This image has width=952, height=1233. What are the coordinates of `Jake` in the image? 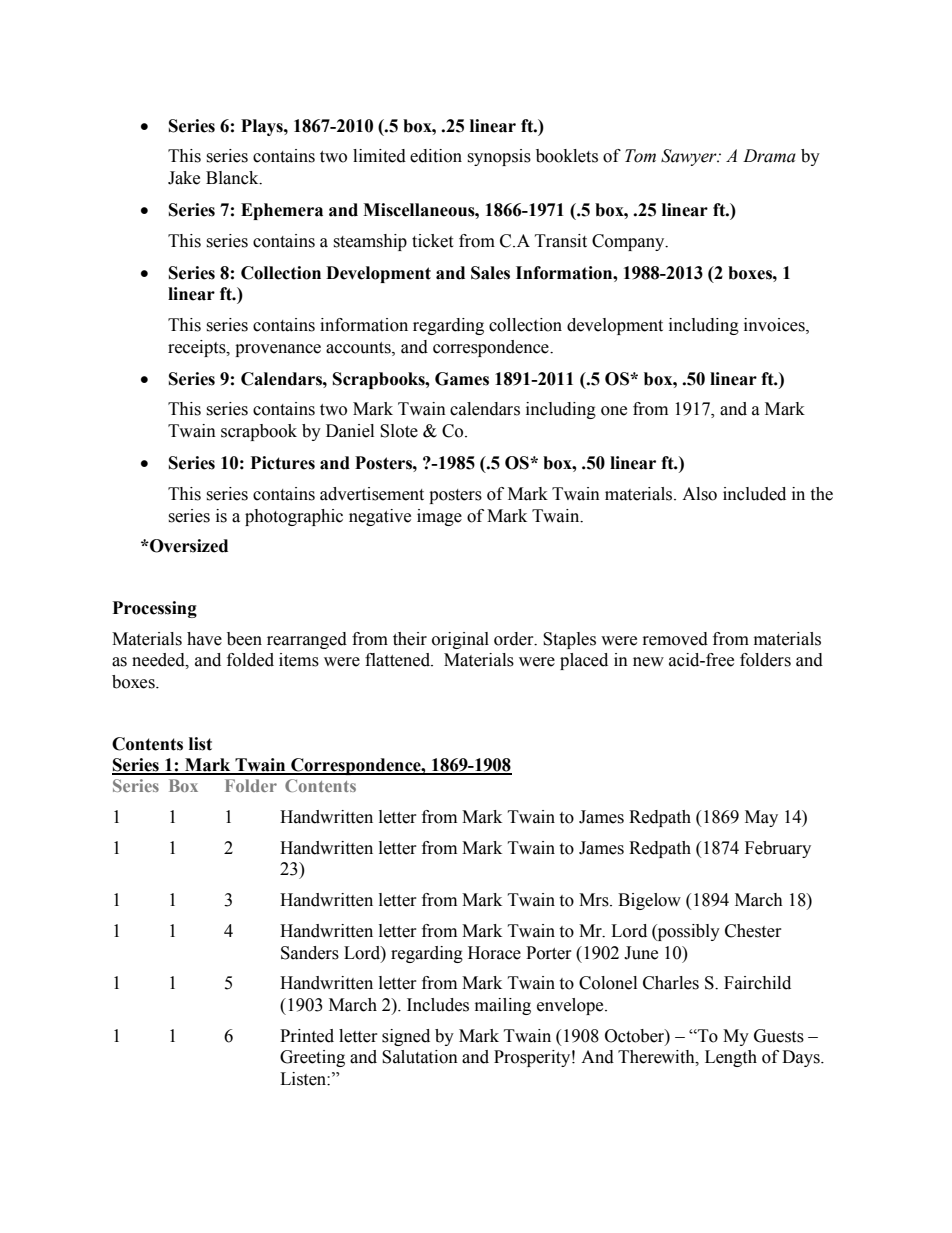 It's located at (184, 178).
